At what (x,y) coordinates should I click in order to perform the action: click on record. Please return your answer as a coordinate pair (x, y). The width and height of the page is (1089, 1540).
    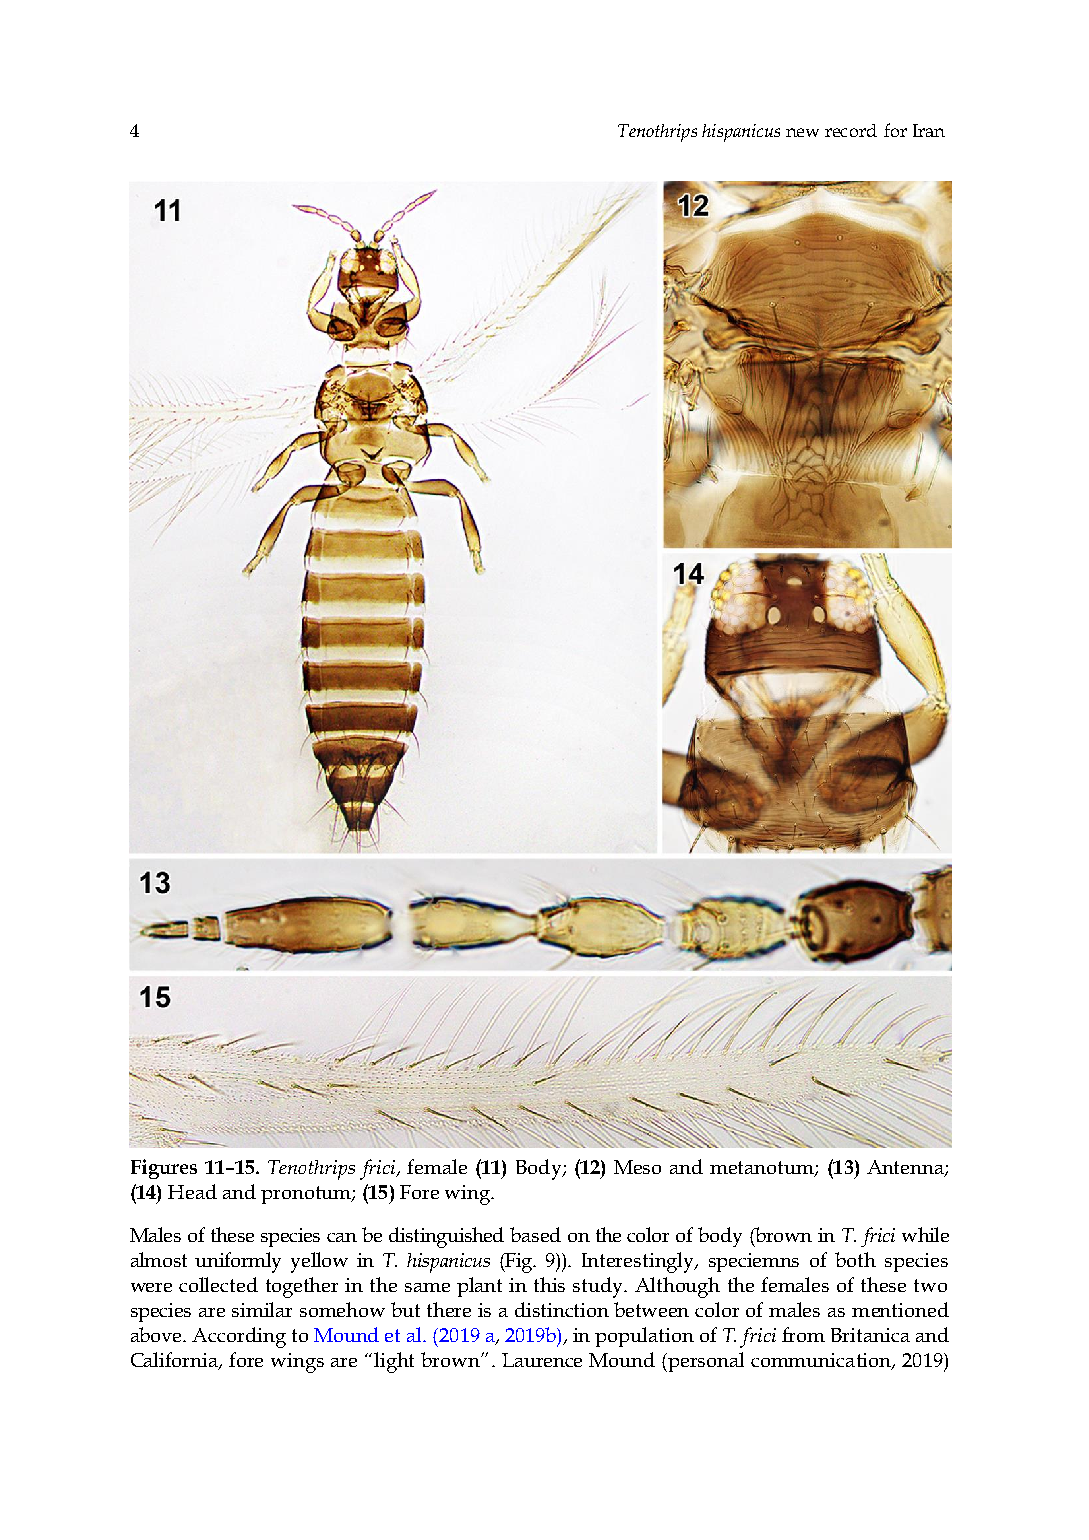
    Looking at the image, I should click on (851, 130).
